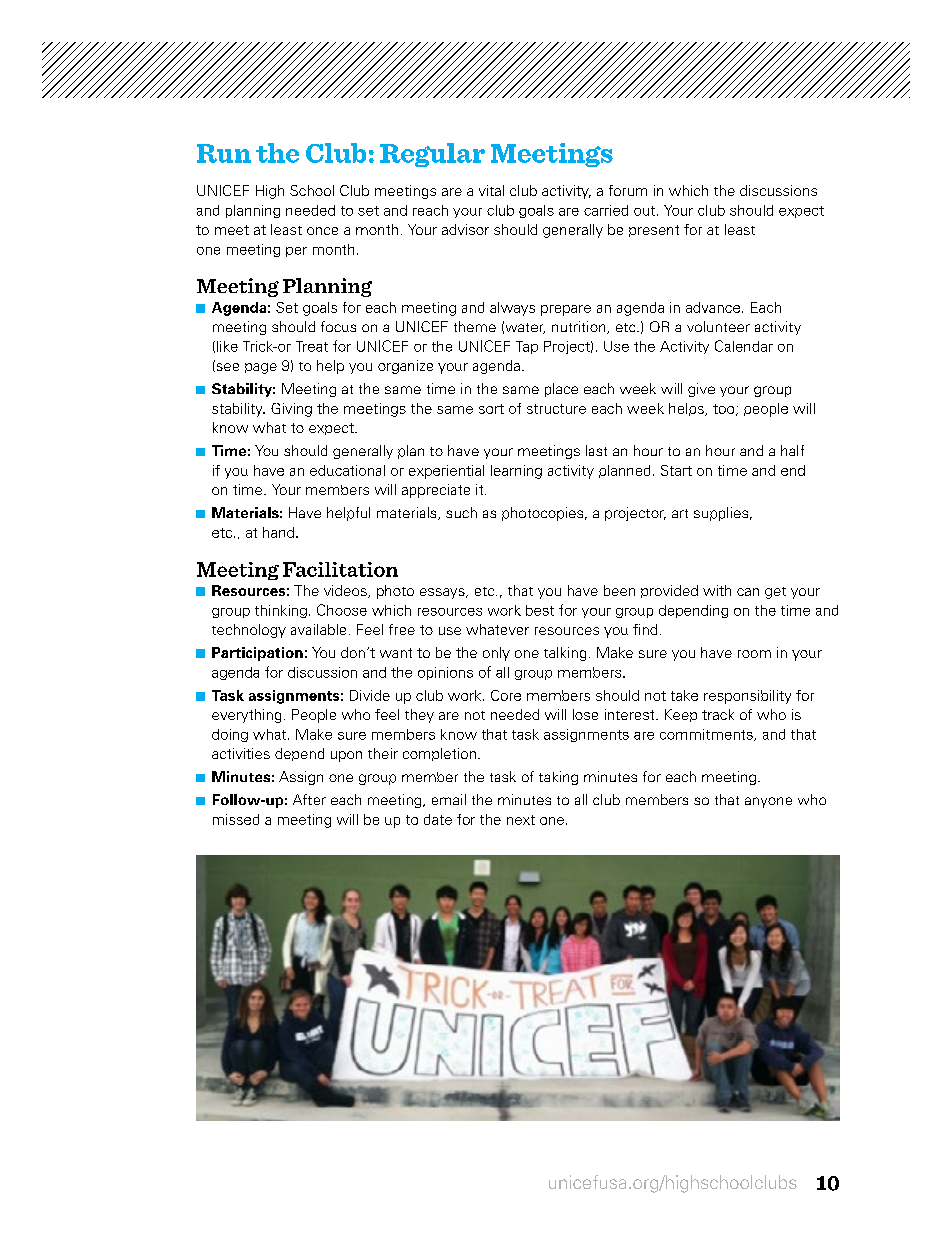 The height and width of the screenshot is (1233, 952). I want to click on Start, so click(676, 470).
